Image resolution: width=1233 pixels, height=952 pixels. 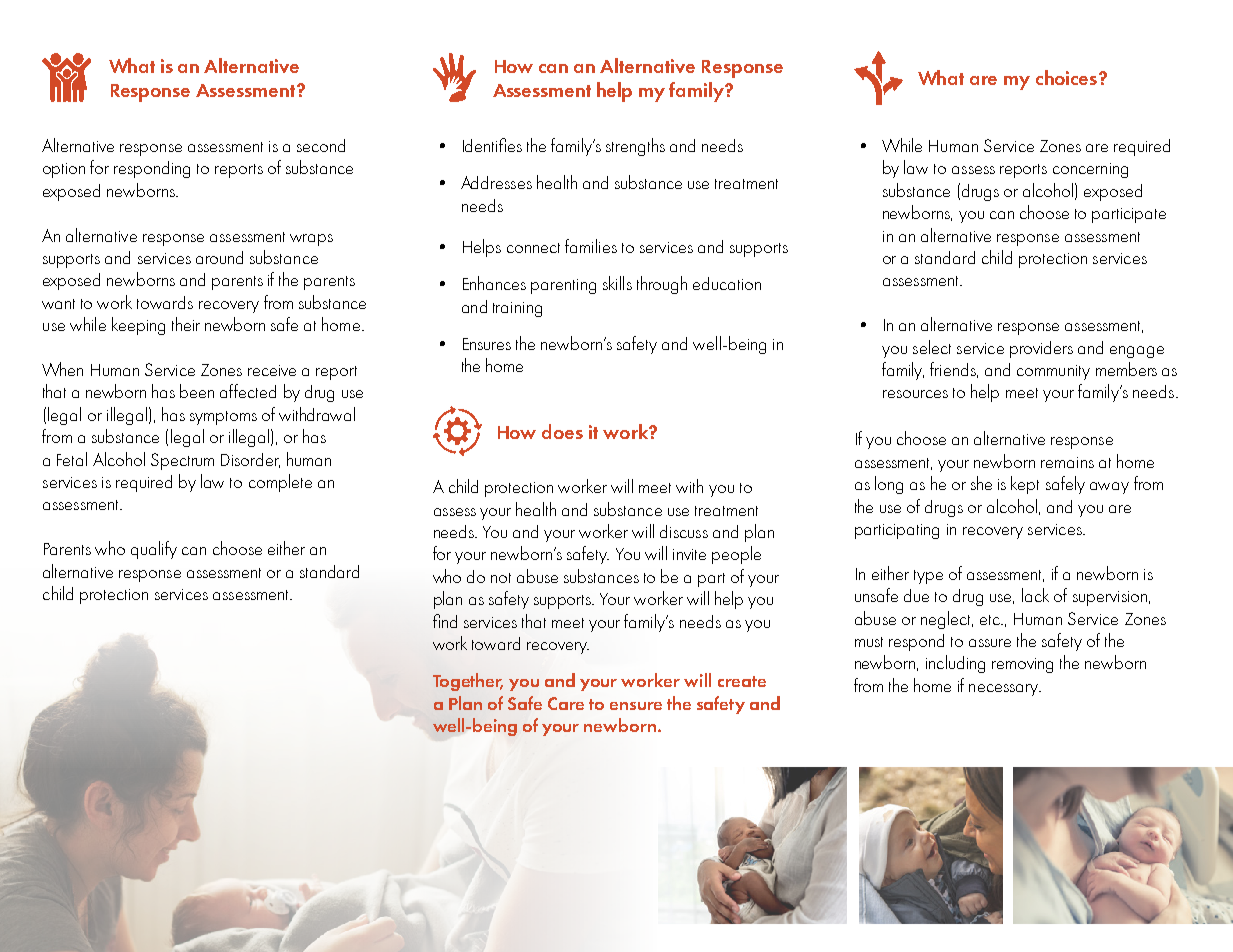 What do you see at coordinates (591, 246) in the screenshot?
I see `families` at bounding box center [591, 246].
